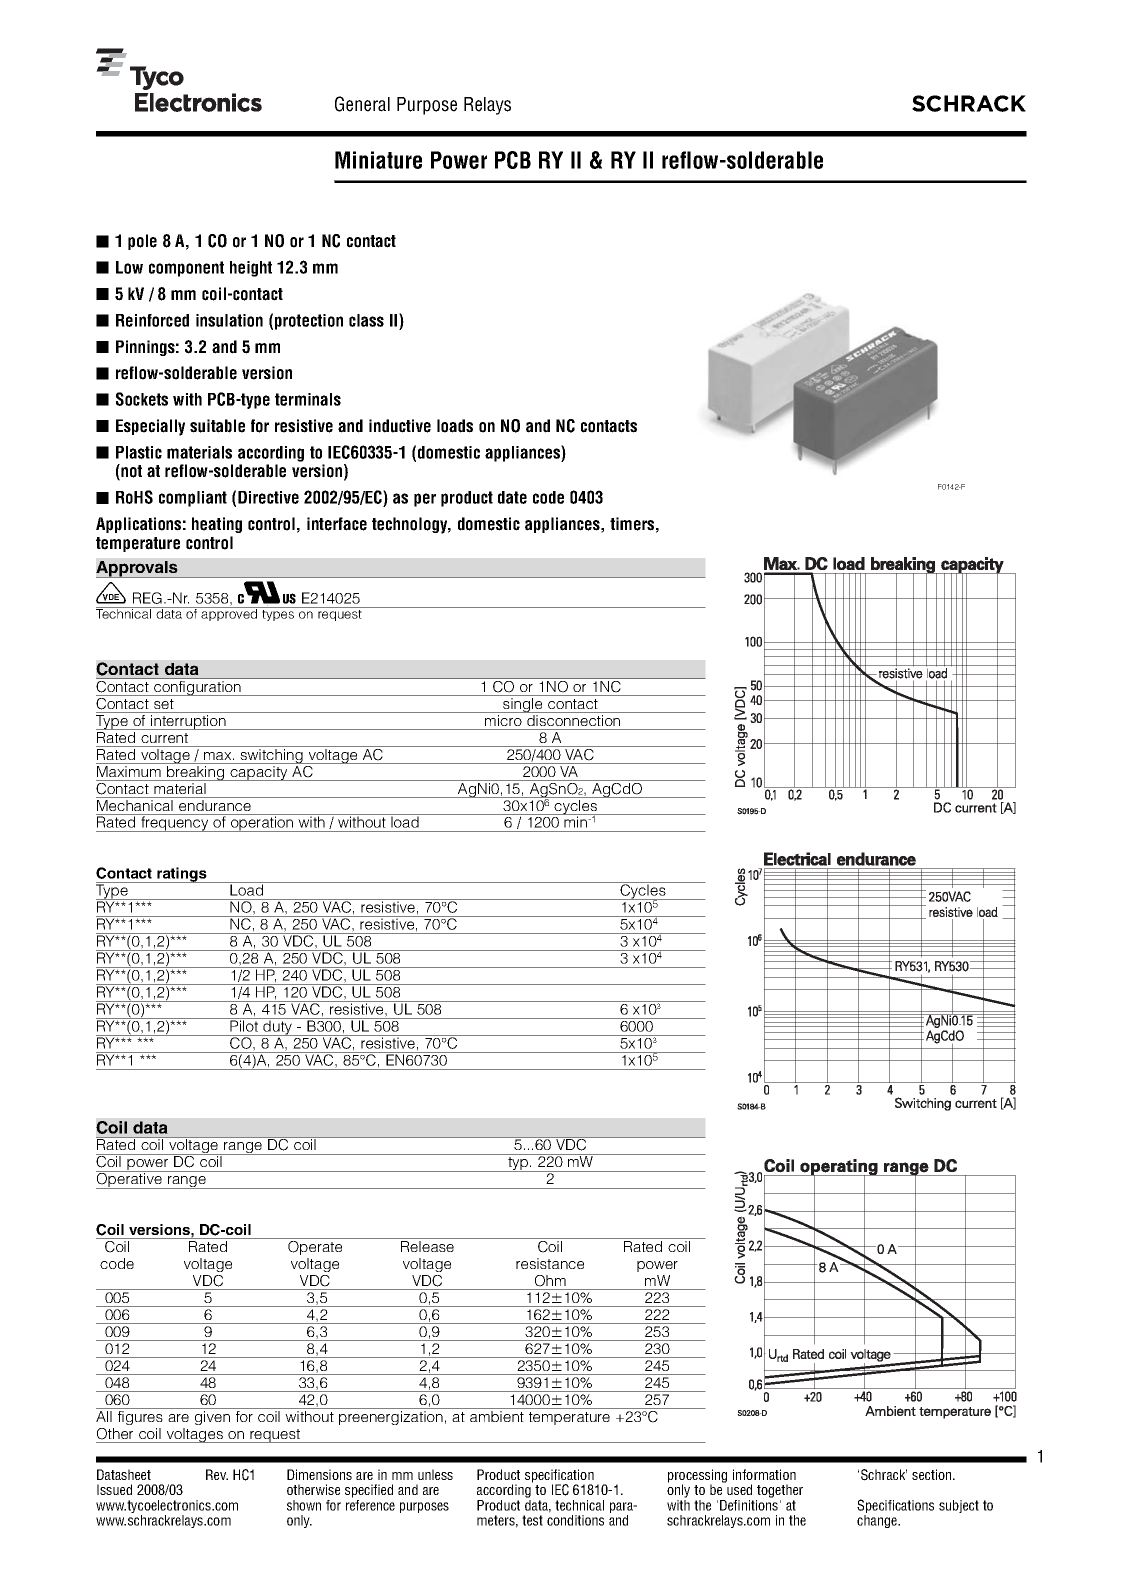 Image resolution: width=1122 pixels, height=1588 pixels. What do you see at coordinates (259, 773) in the screenshot?
I see `capacity` at bounding box center [259, 773].
